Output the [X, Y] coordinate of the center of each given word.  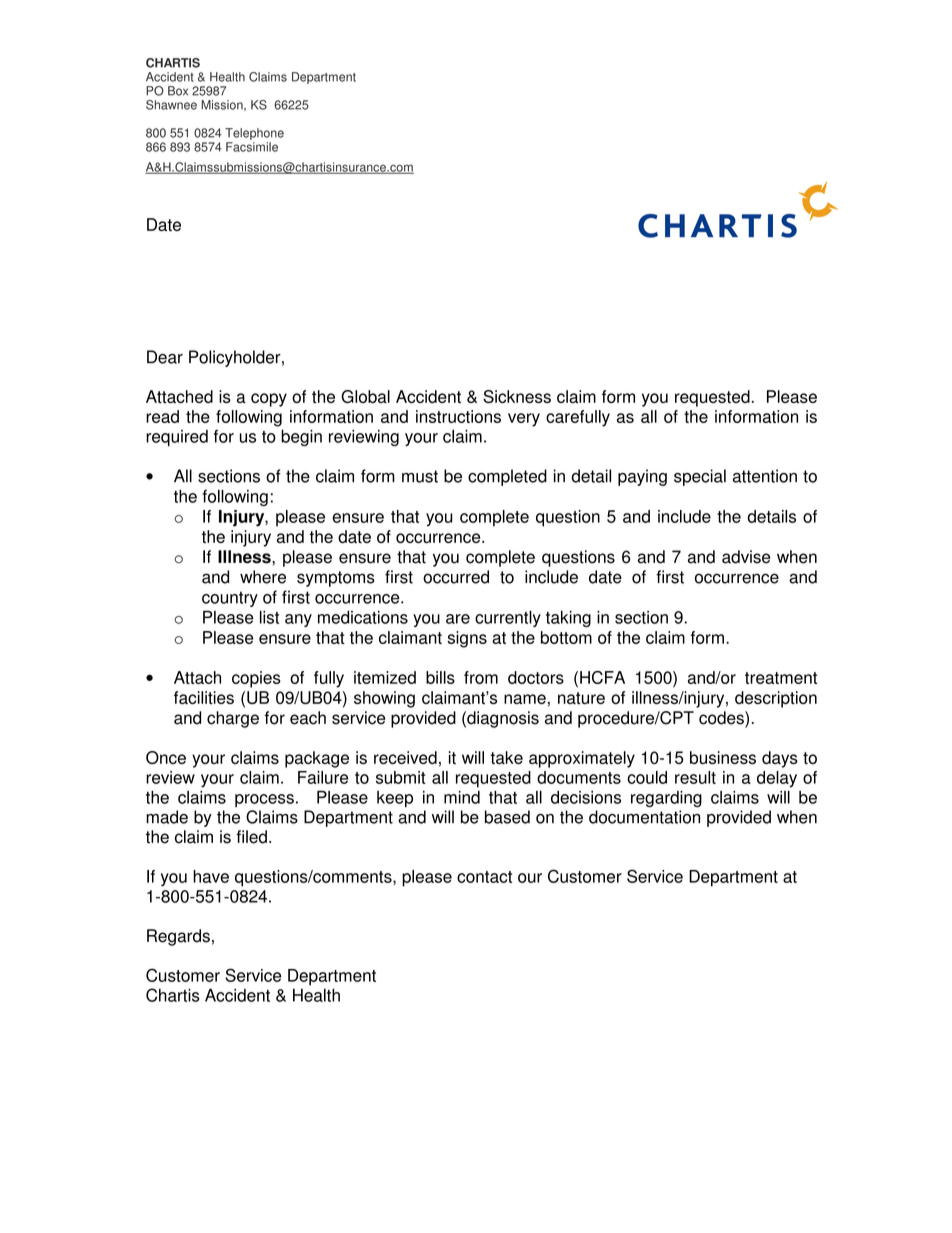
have [211, 876]
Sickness [517, 396]
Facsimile [252, 147]
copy [269, 400]
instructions [458, 416]
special [700, 477]
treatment [781, 678]
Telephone [254, 134]
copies [256, 679]
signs [467, 639]
